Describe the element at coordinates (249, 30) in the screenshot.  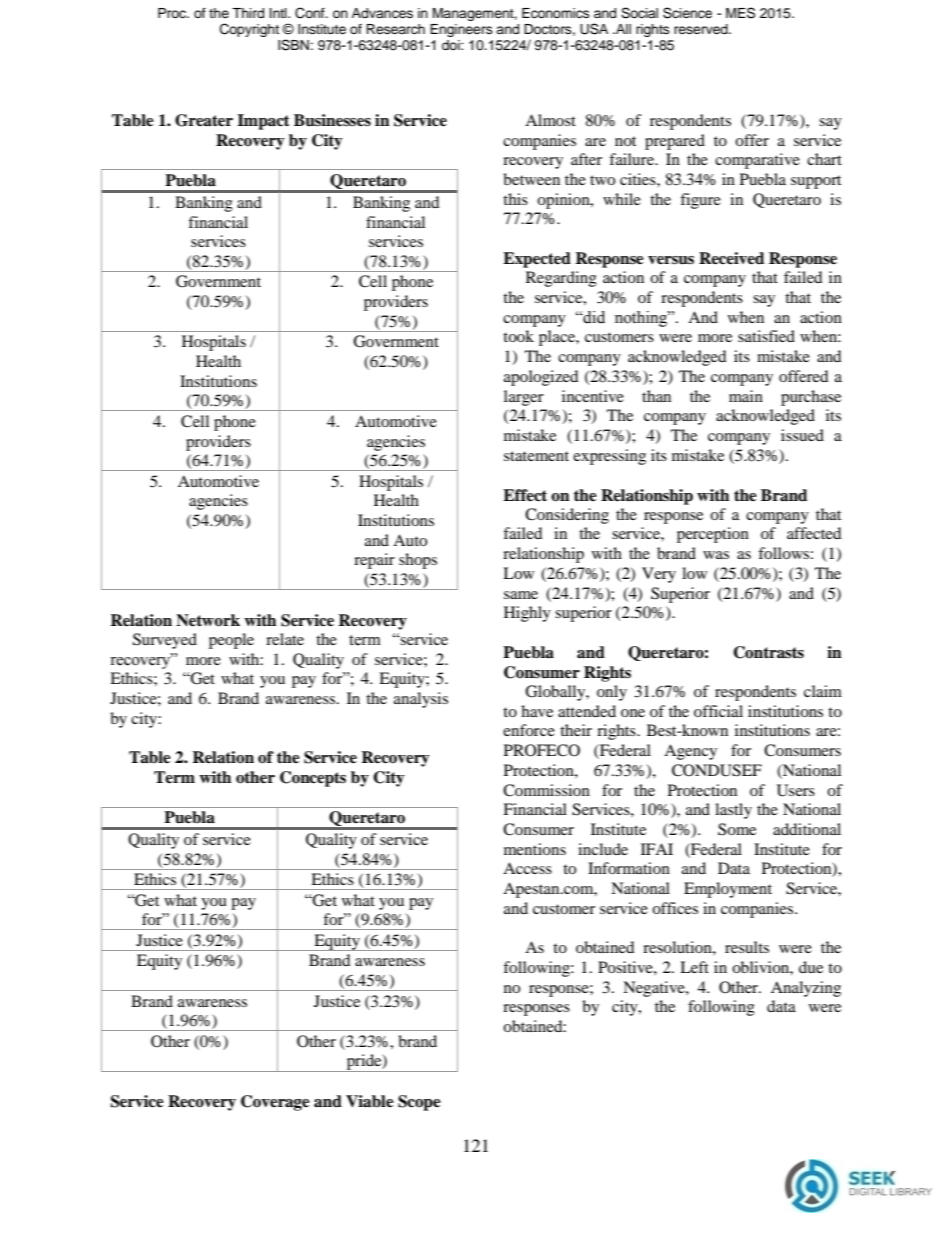
I see `Copyright` at that location.
